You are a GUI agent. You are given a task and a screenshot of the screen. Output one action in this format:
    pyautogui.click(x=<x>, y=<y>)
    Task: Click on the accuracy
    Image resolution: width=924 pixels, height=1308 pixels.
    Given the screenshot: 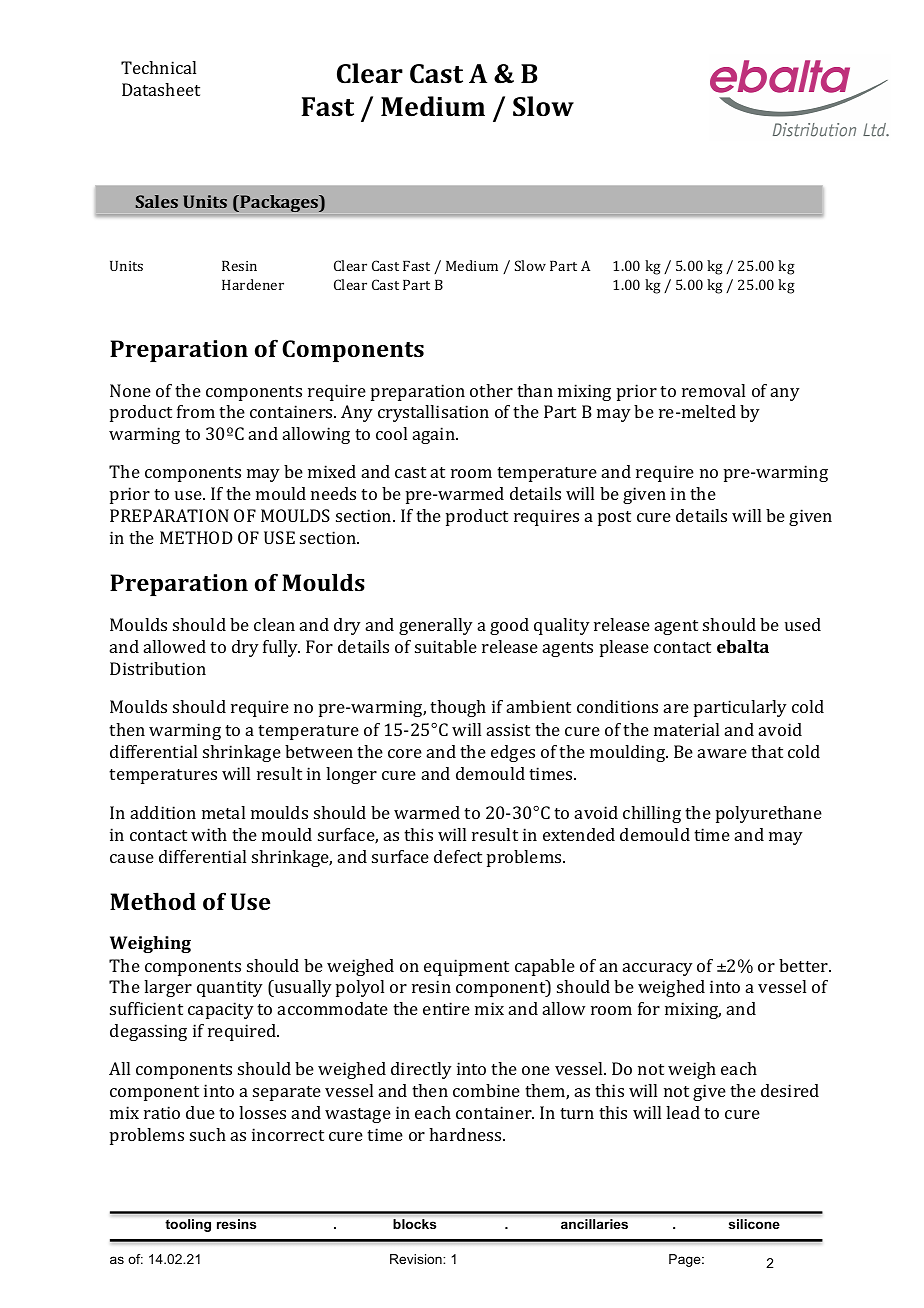 What is the action you would take?
    pyautogui.click(x=658, y=969)
